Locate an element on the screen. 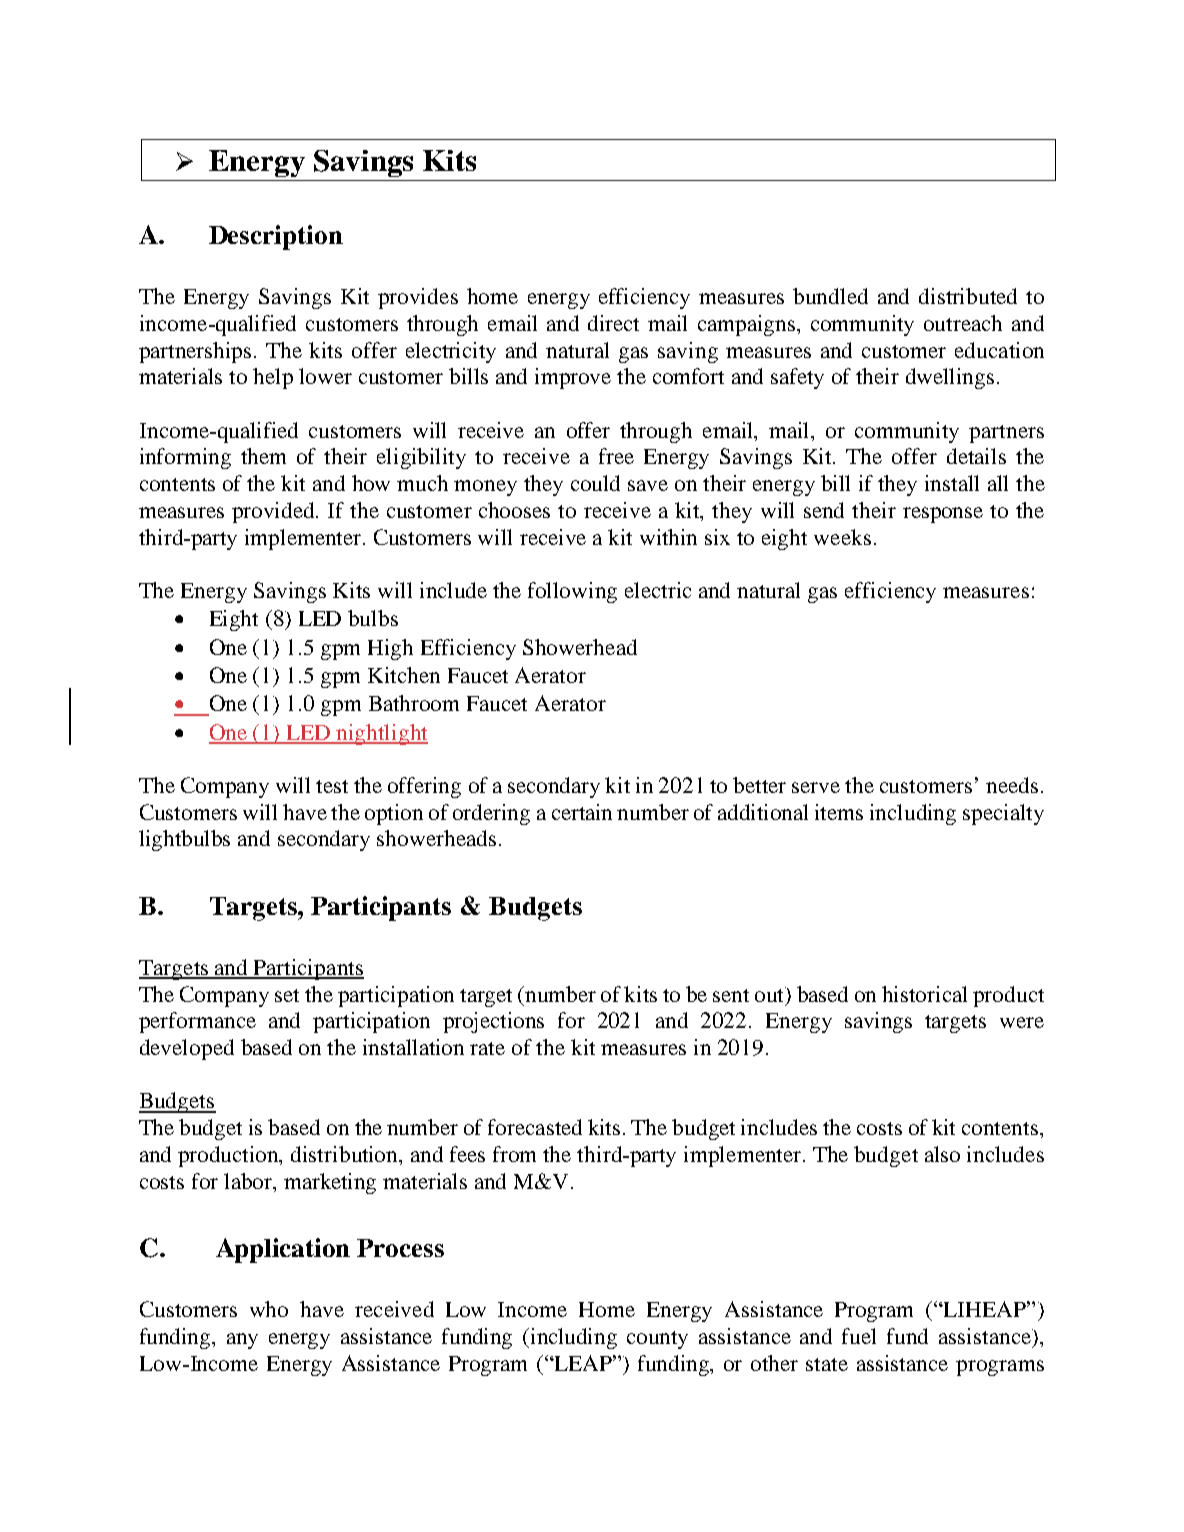 The width and height of the screenshot is (1184, 1532). items is located at coordinates (839, 812).
